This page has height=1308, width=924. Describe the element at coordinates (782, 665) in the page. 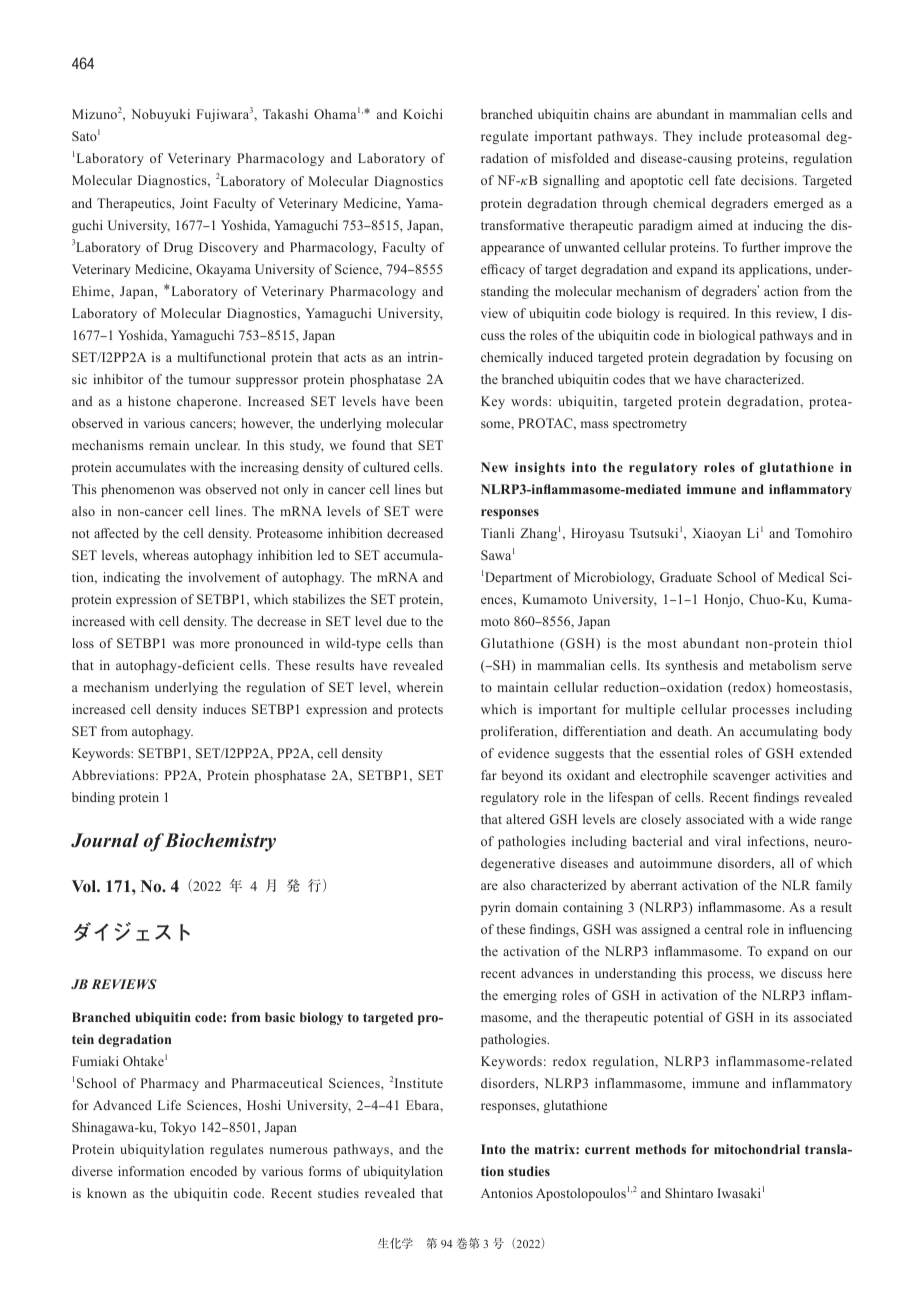

I see `metabolism` at that location.
